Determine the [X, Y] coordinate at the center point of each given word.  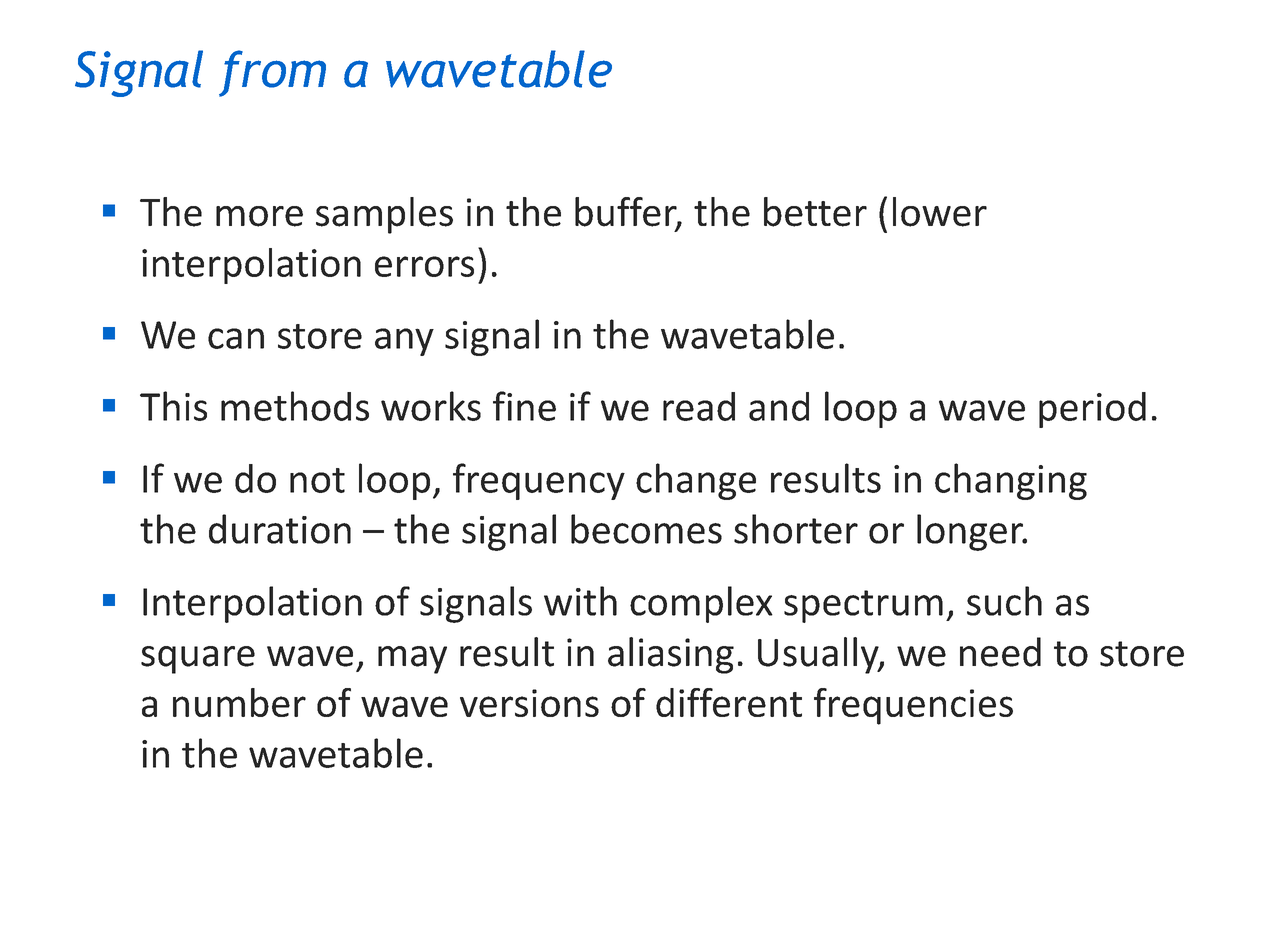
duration [280, 529]
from [272, 73]
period [1092, 410]
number [239, 702]
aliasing [671, 655]
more [259, 216]
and [779, 406]
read [699, 406]
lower [940, 212]
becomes [646, 529]
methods [295, 406]
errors [424, 266]
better [815, 212]
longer [971, 532]
